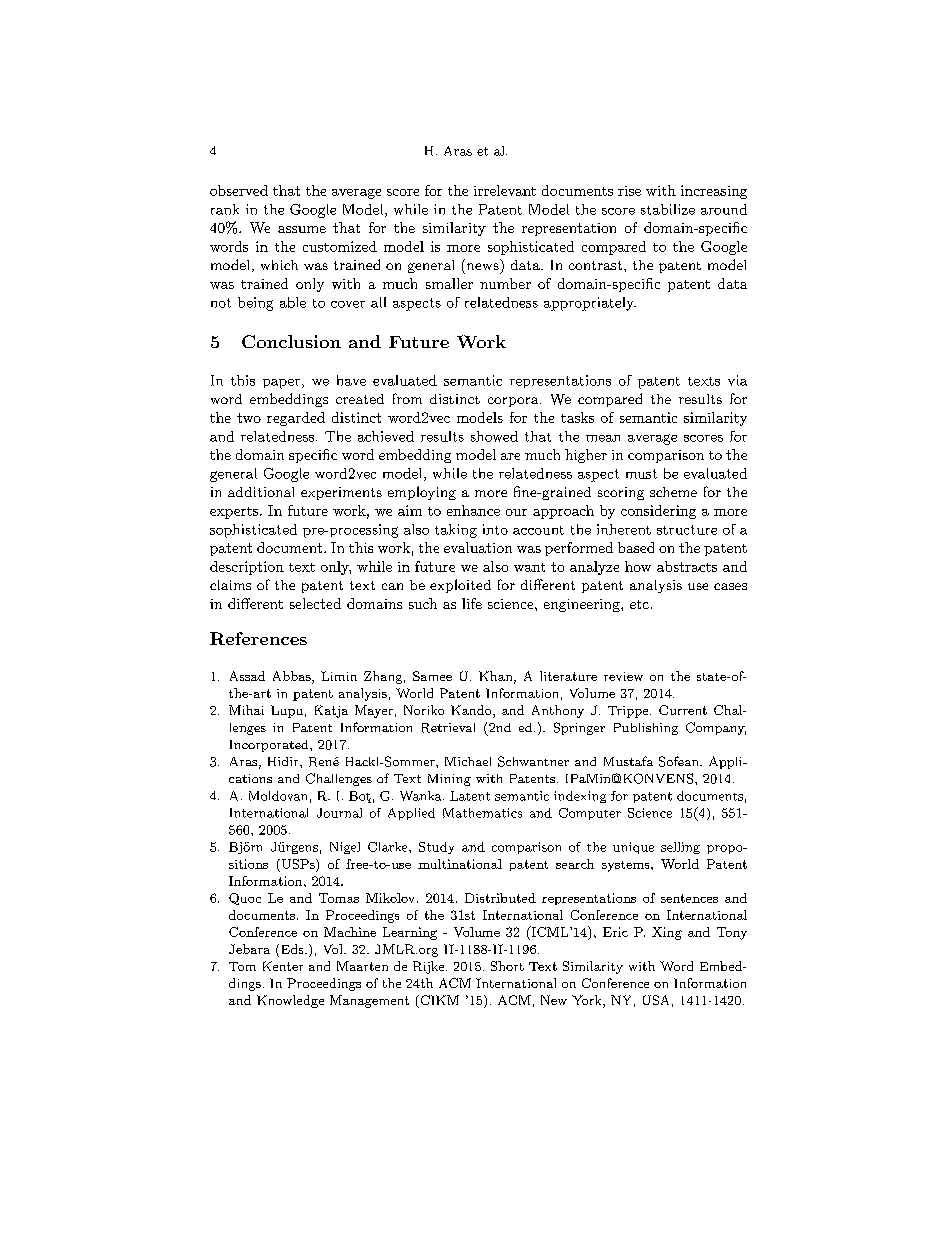  What do you see at coordinates (470, 796) in the screenshot?
I see `Latent` at bounding box center [470, 796].
